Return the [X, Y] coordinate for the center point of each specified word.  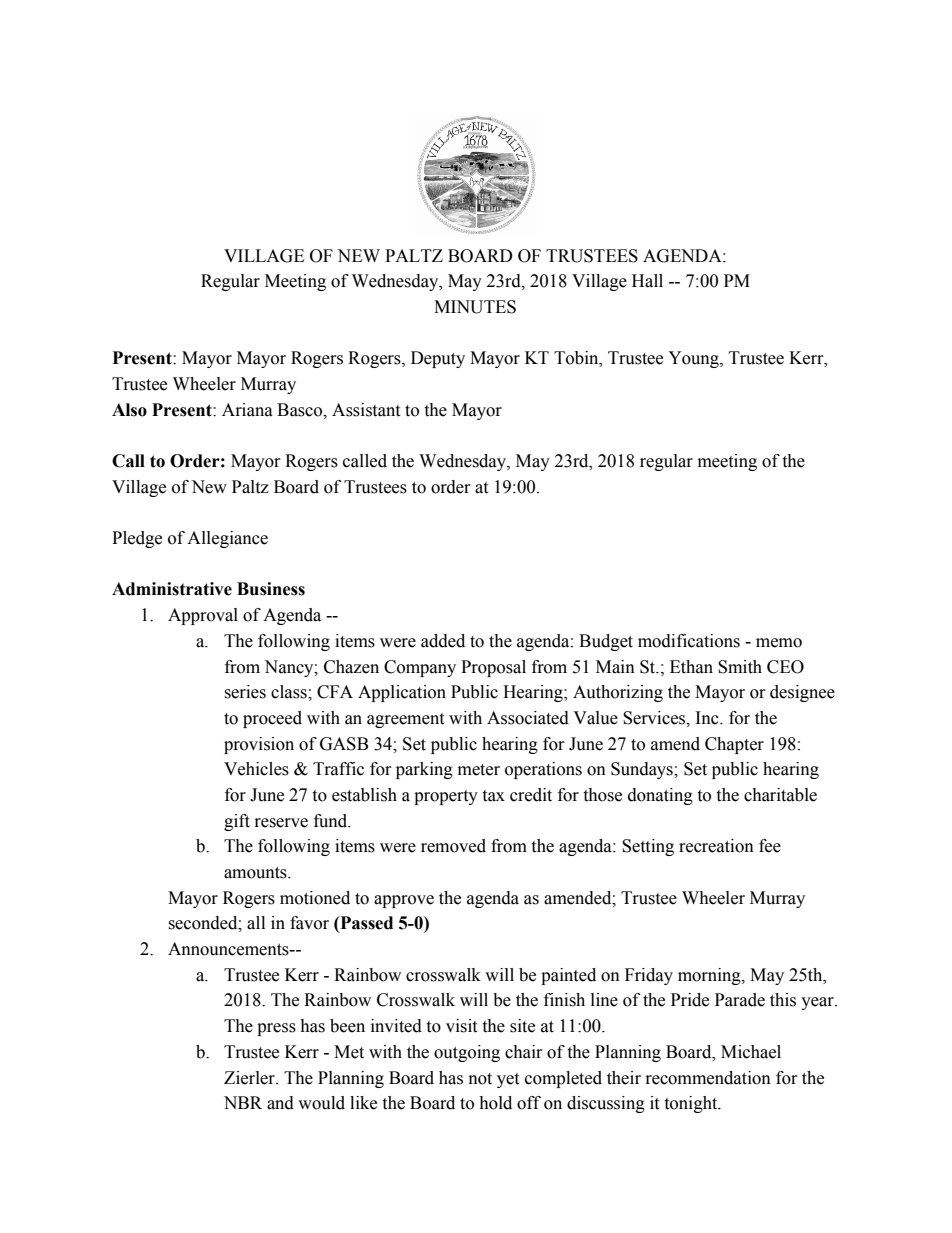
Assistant [366, 410]
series [245, 692]
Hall [647, 281]
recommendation [708, 1078]
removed [453, 846]
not [480, 1079]
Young [694, 359]
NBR [243, 1102]
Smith [740, 667]
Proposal [493, 668]
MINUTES [475, 307]
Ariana [247, 410]
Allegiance [227, 539]
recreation [716, 846]
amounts [256, 873]
